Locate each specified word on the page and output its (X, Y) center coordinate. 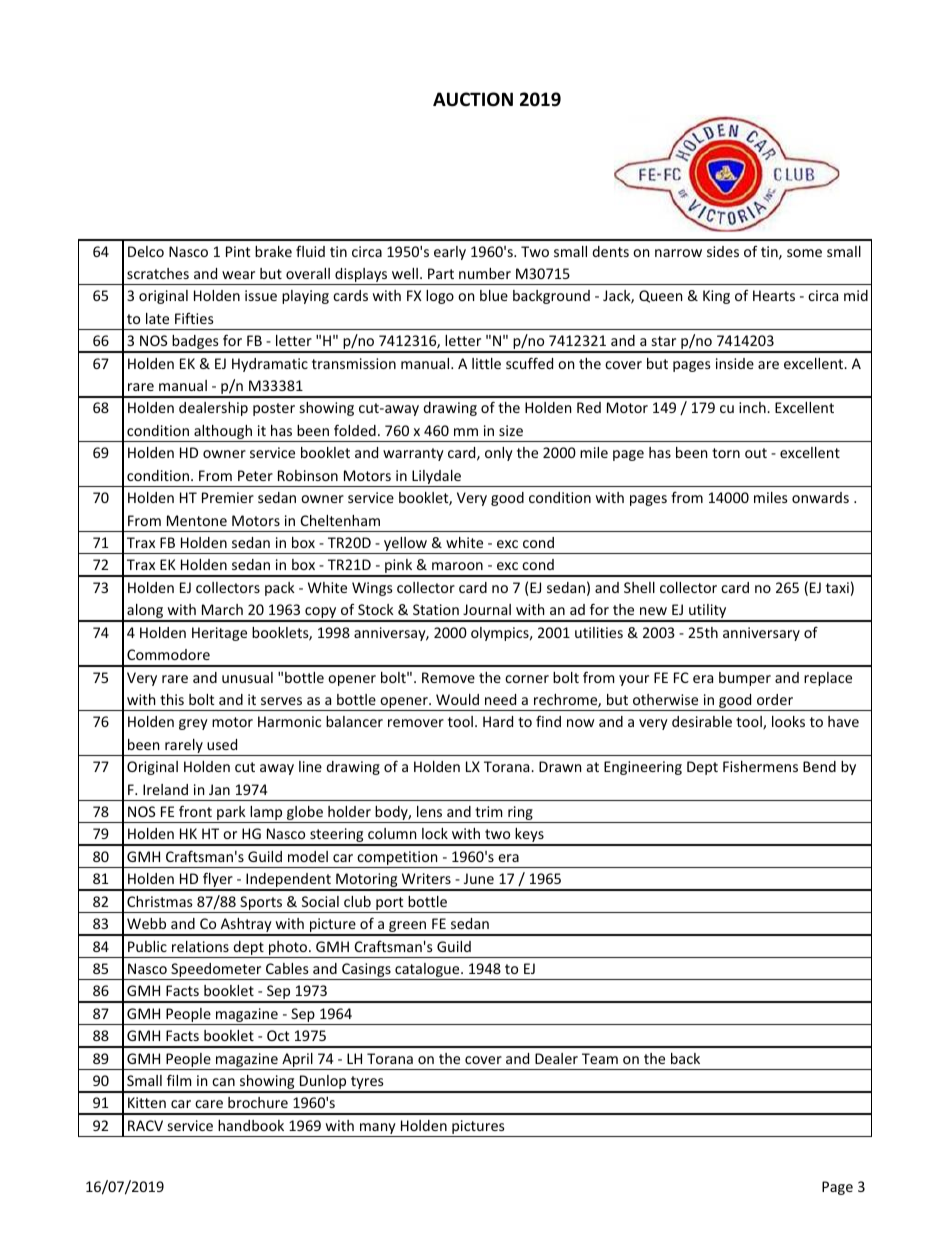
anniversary (761, 634)
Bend (819, 766)
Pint (238, 251)
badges (195, 343)
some (804, 253)
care (209, 1104)
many (378, 1130)
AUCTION (473, 99)
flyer (218, 881)
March (222, 609)
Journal (487, 609)
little (486, 363)
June (479, 878)
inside (735, 363)
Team (600, 1058)
